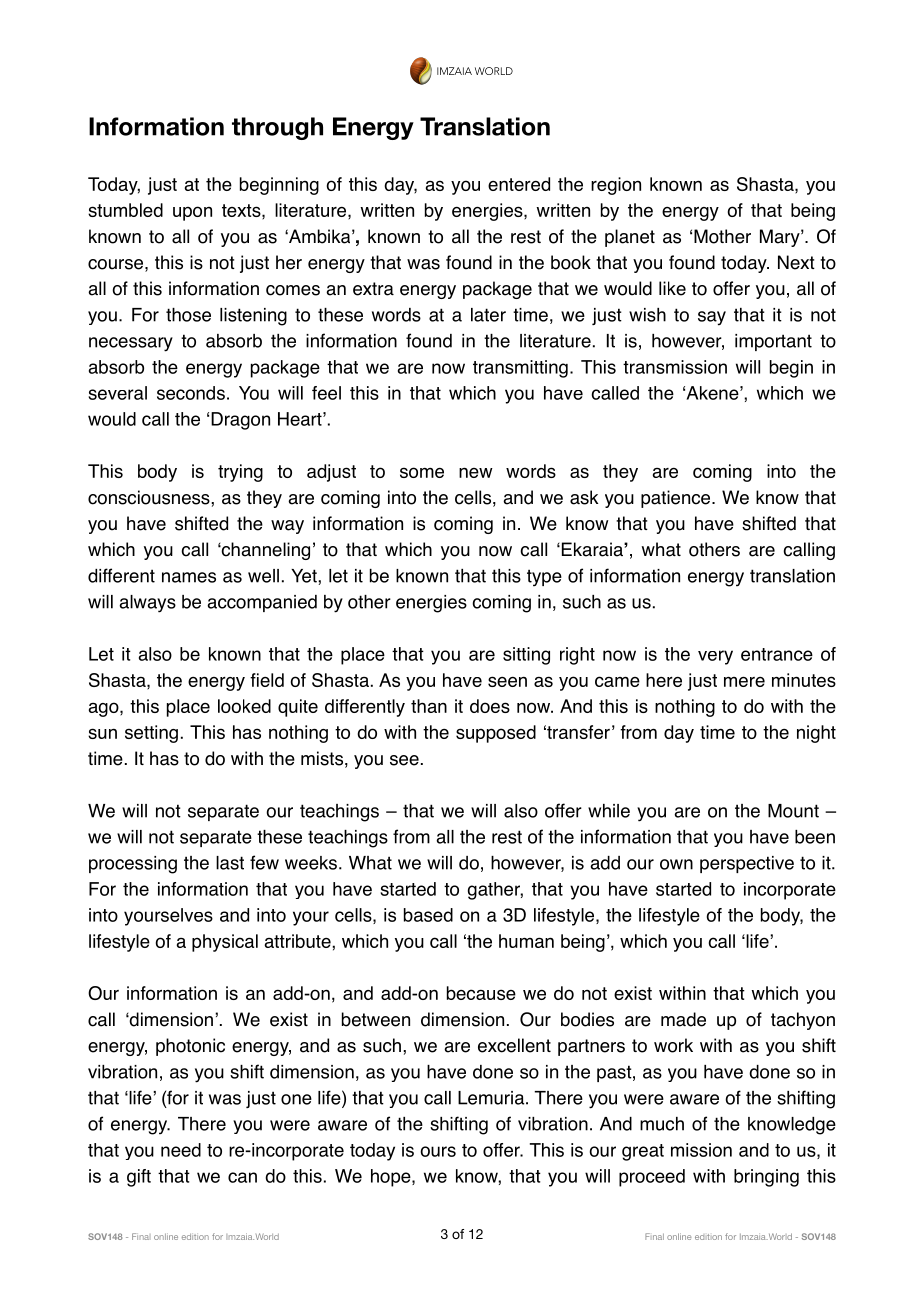 This page has height=1308, width=924. What do you see at coordinates (715, 657) in the page?
I see `very` at bounding box center [715, 657].
